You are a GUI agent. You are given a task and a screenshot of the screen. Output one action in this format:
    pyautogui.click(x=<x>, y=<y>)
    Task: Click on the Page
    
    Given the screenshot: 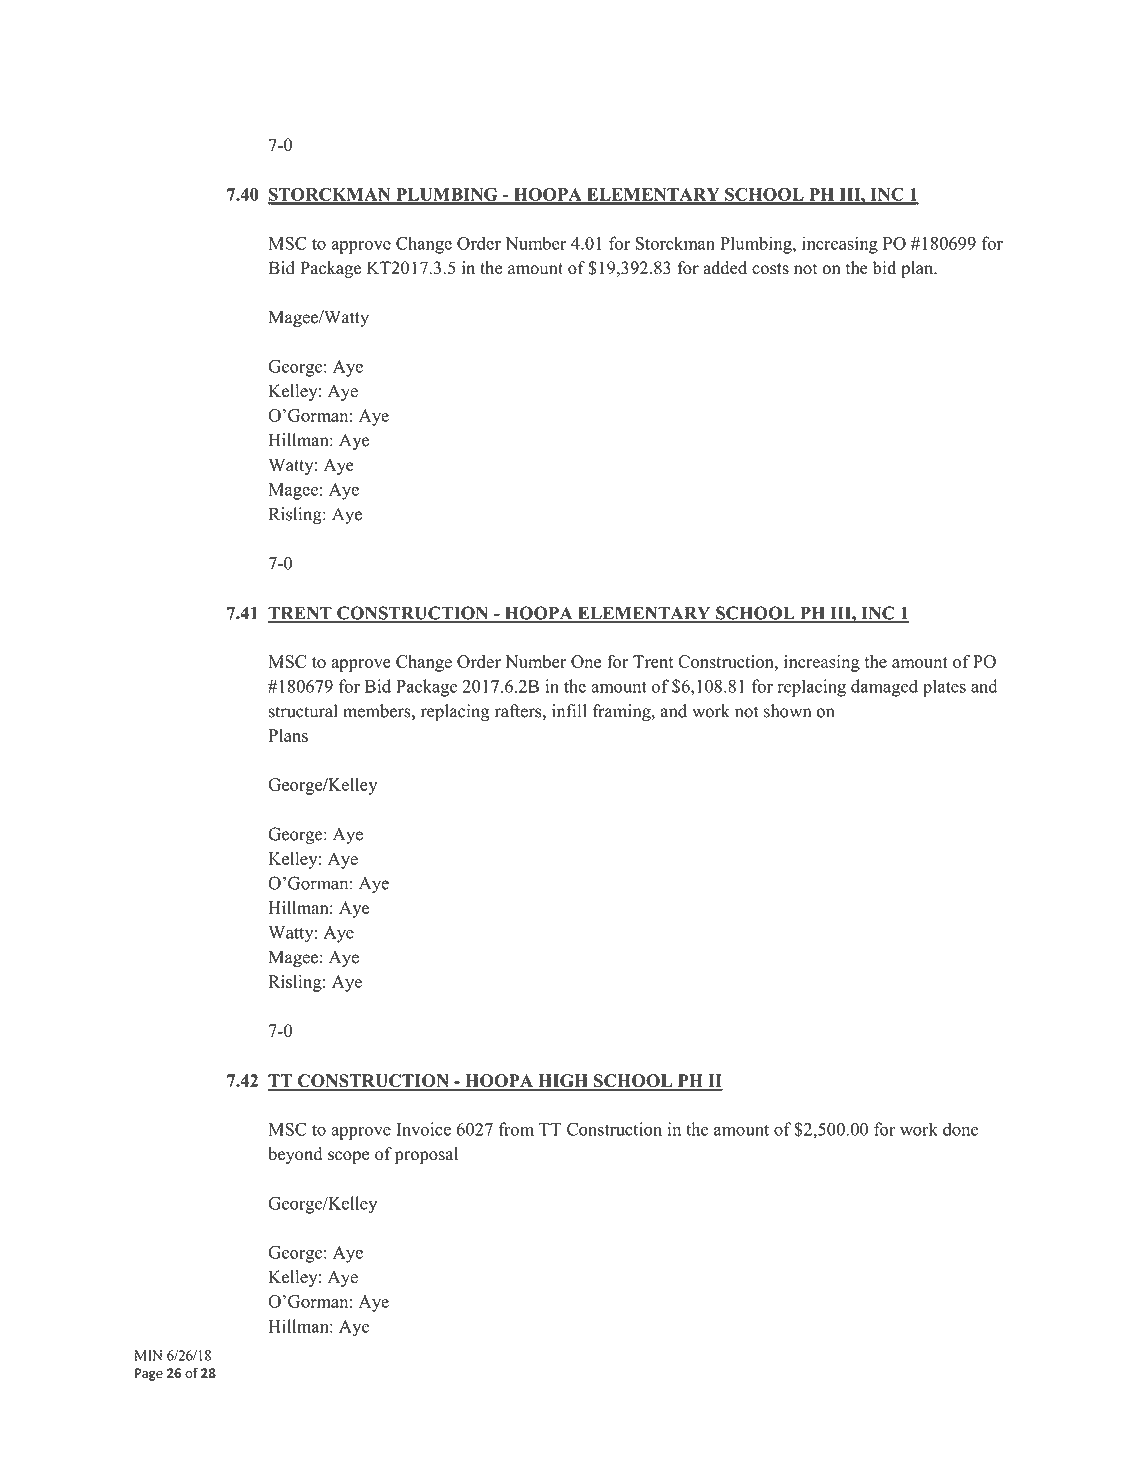 What is the action you would take?
    pyautogui.click(x=149, y=1374)
